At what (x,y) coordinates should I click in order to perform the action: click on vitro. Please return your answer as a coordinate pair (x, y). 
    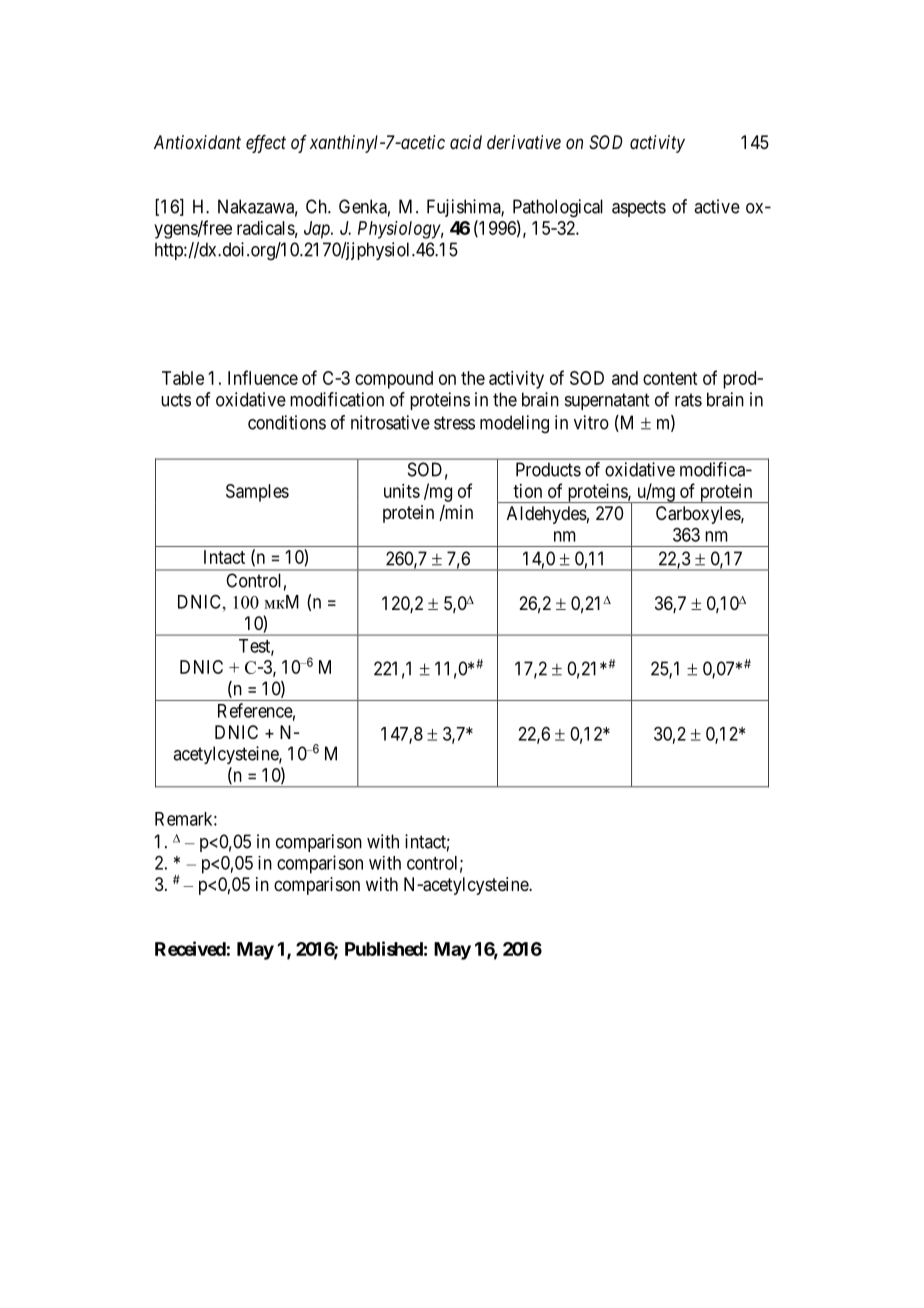
    Looking at the image, I should click on (591, 422).
